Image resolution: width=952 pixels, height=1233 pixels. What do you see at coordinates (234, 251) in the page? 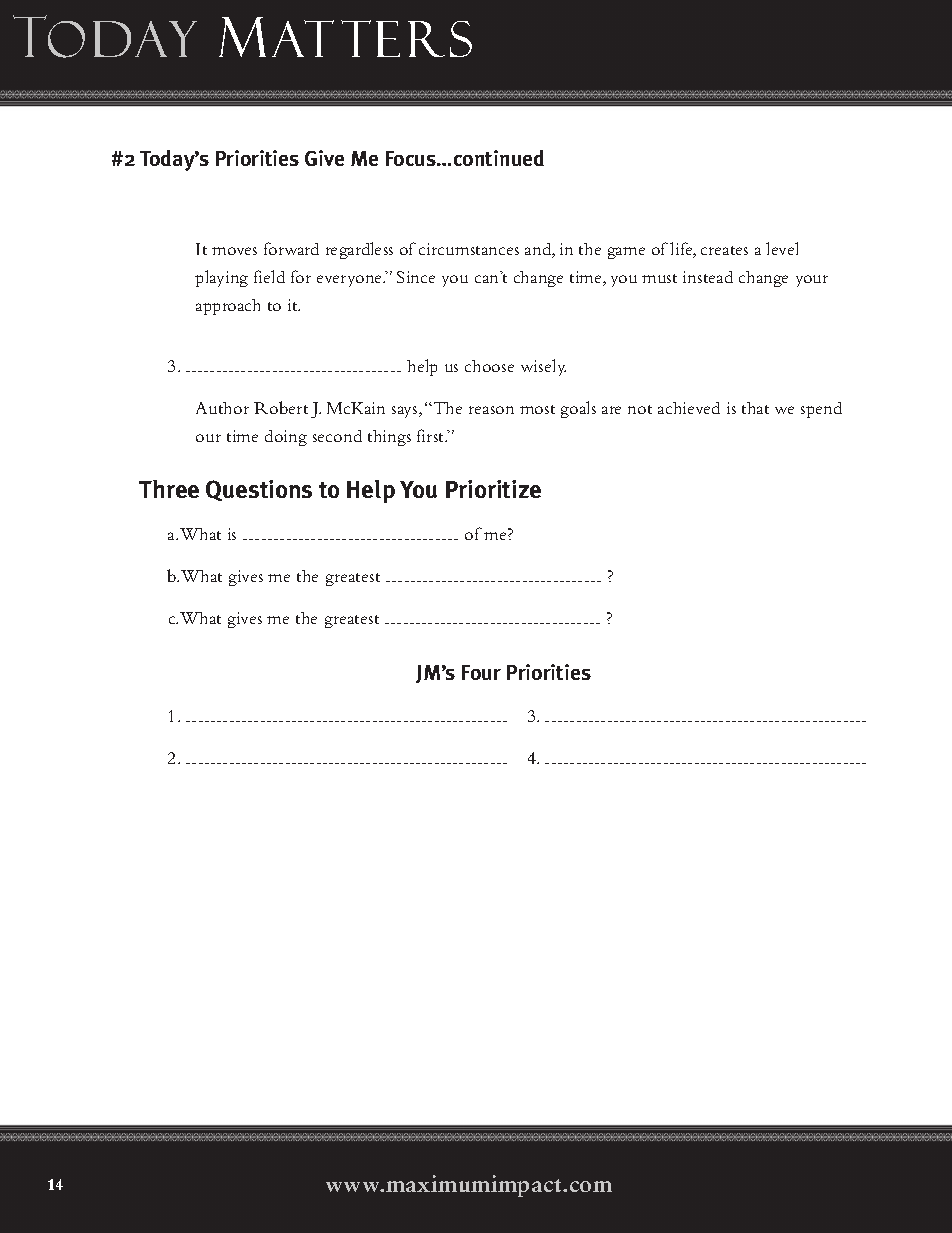
I see `moves` at bounding box center [234, 251].
